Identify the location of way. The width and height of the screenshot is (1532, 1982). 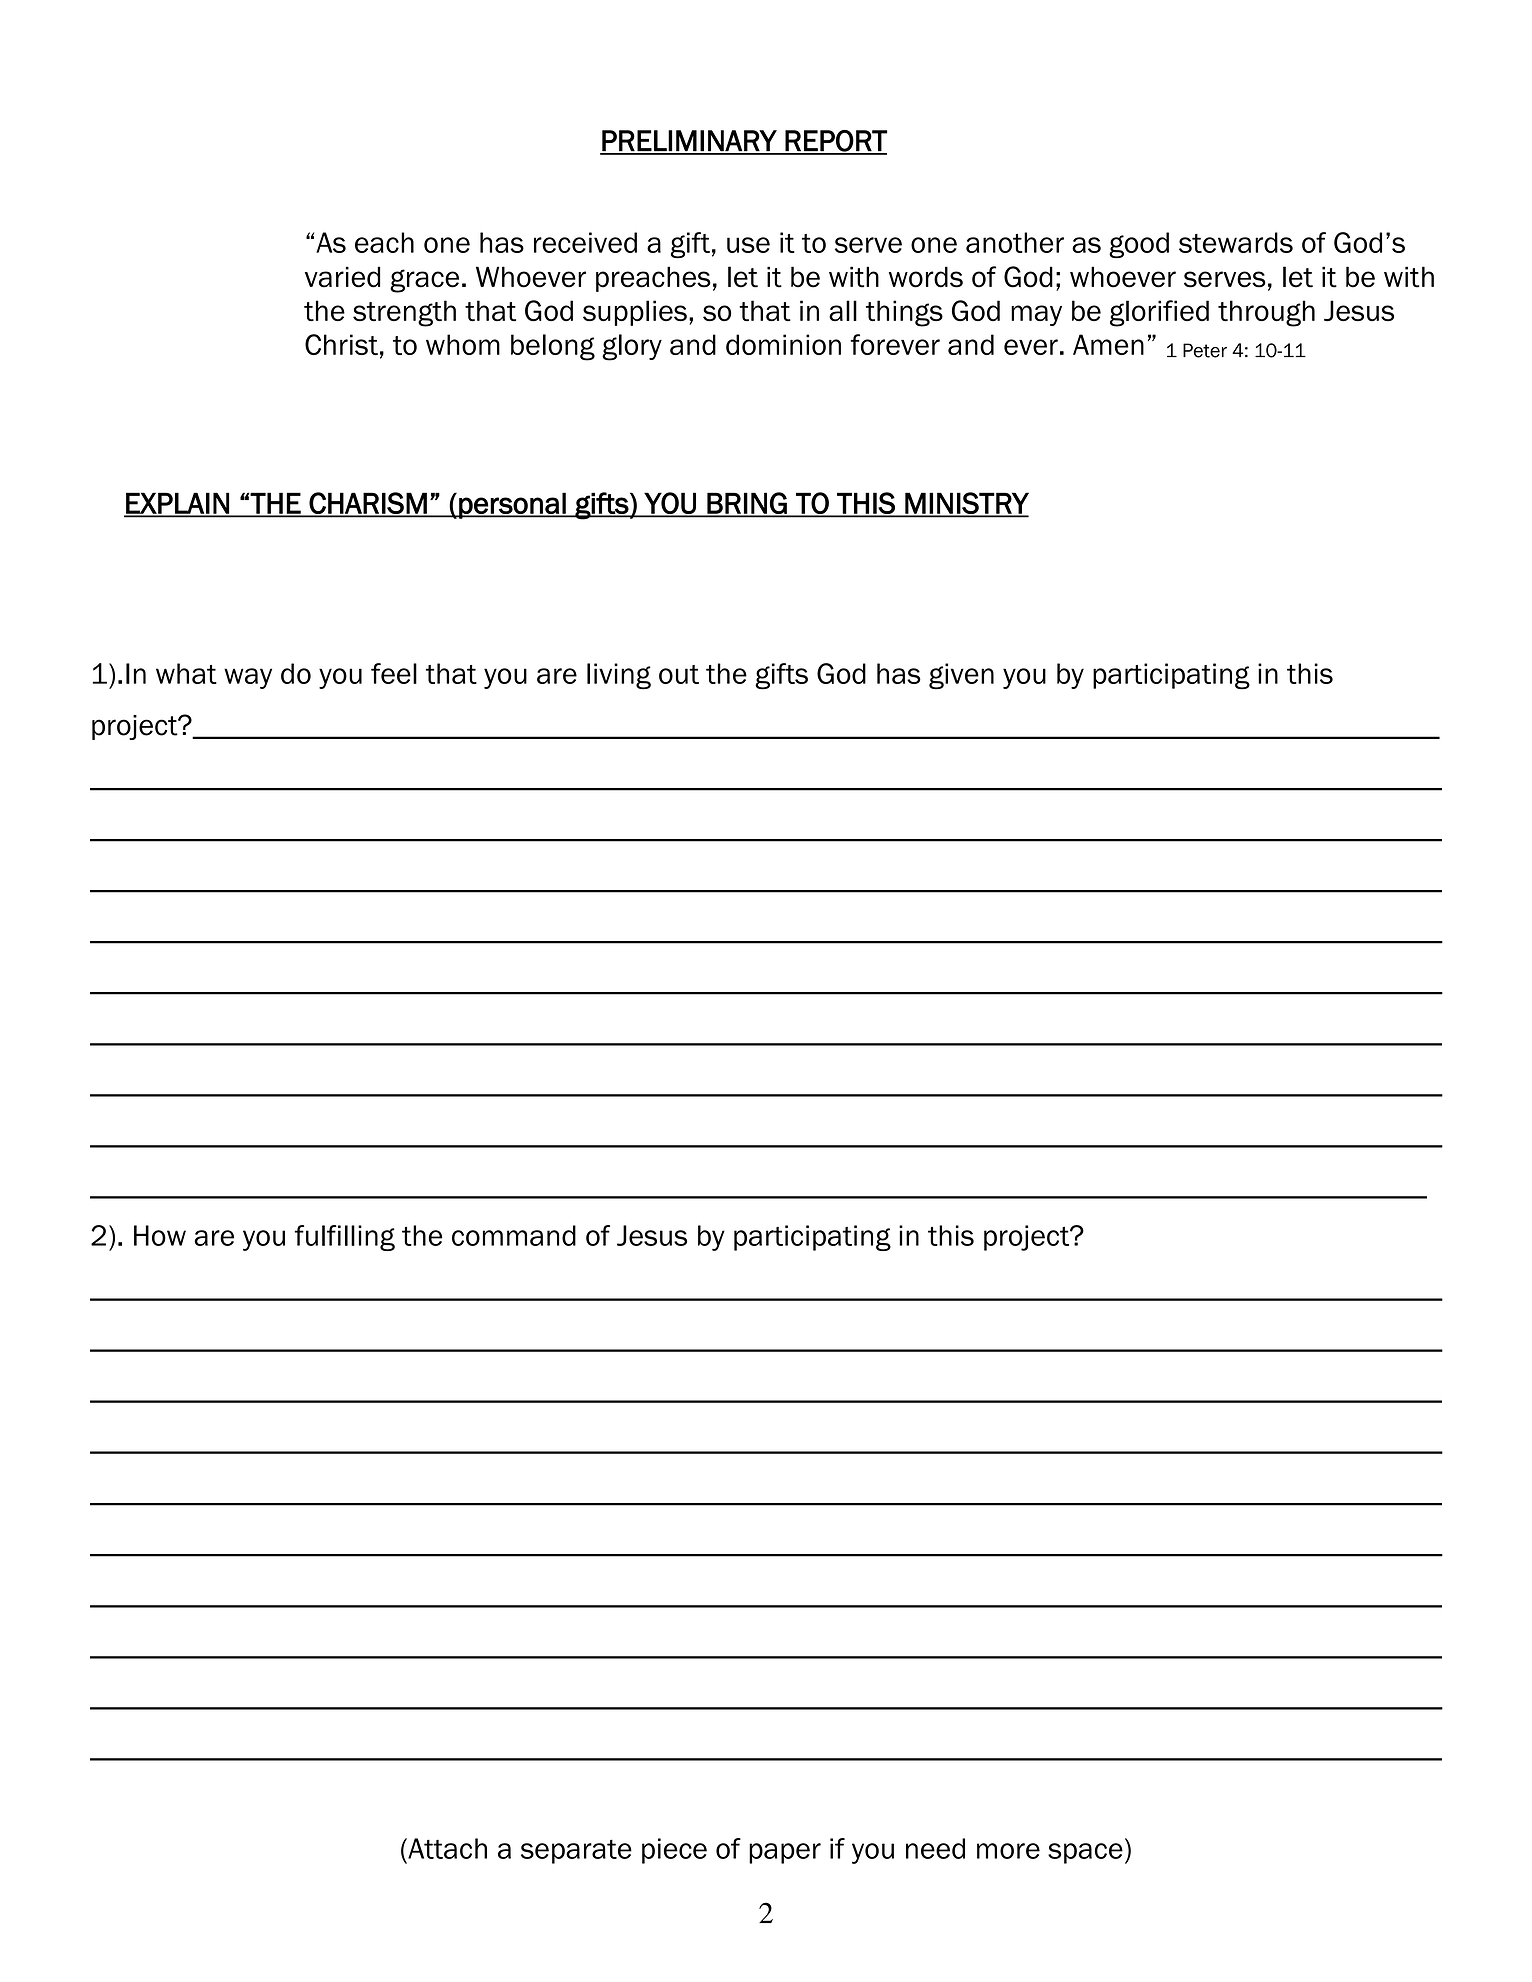
(248, 678).
